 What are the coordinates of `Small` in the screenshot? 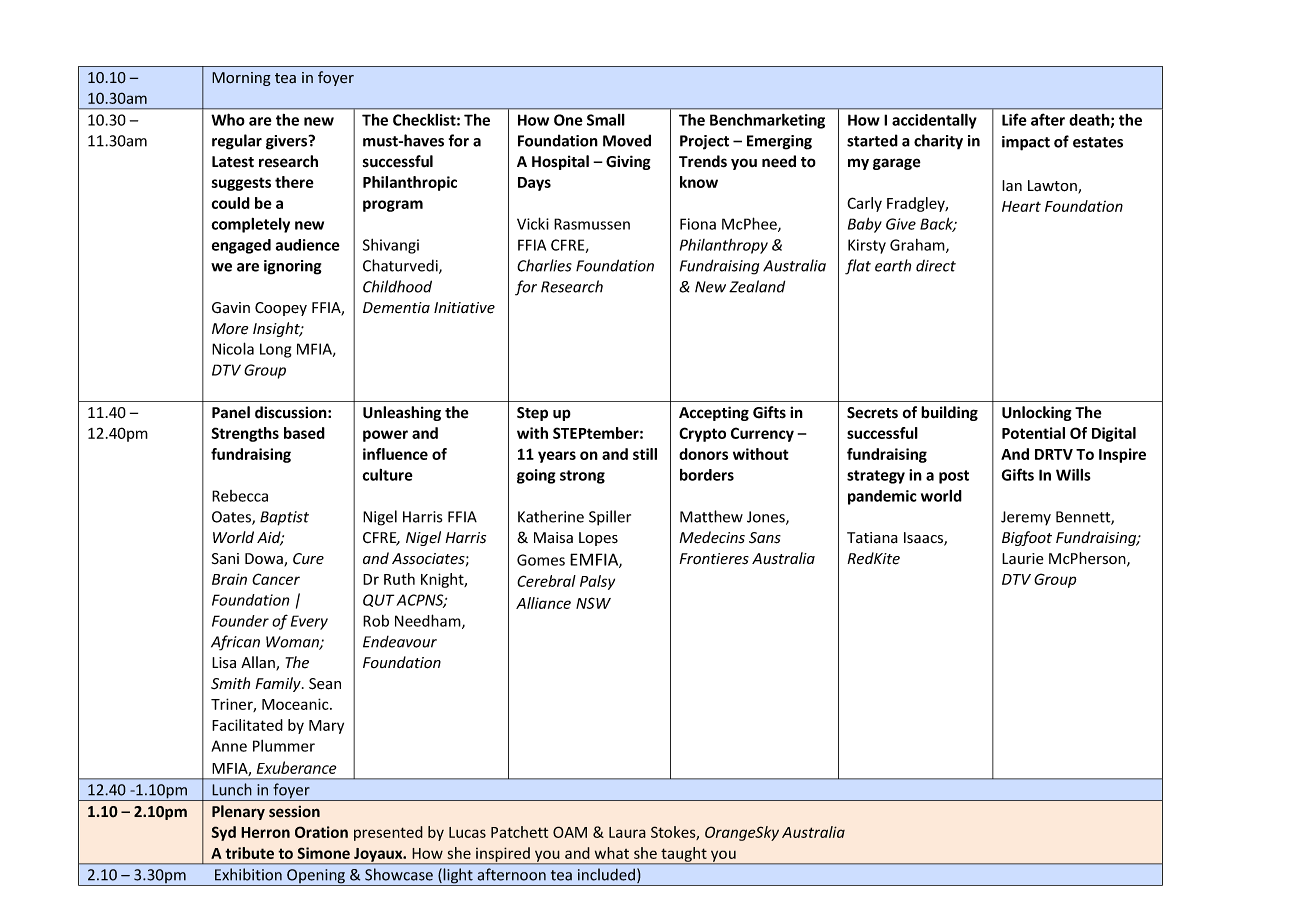 It's located at (606, 120).
